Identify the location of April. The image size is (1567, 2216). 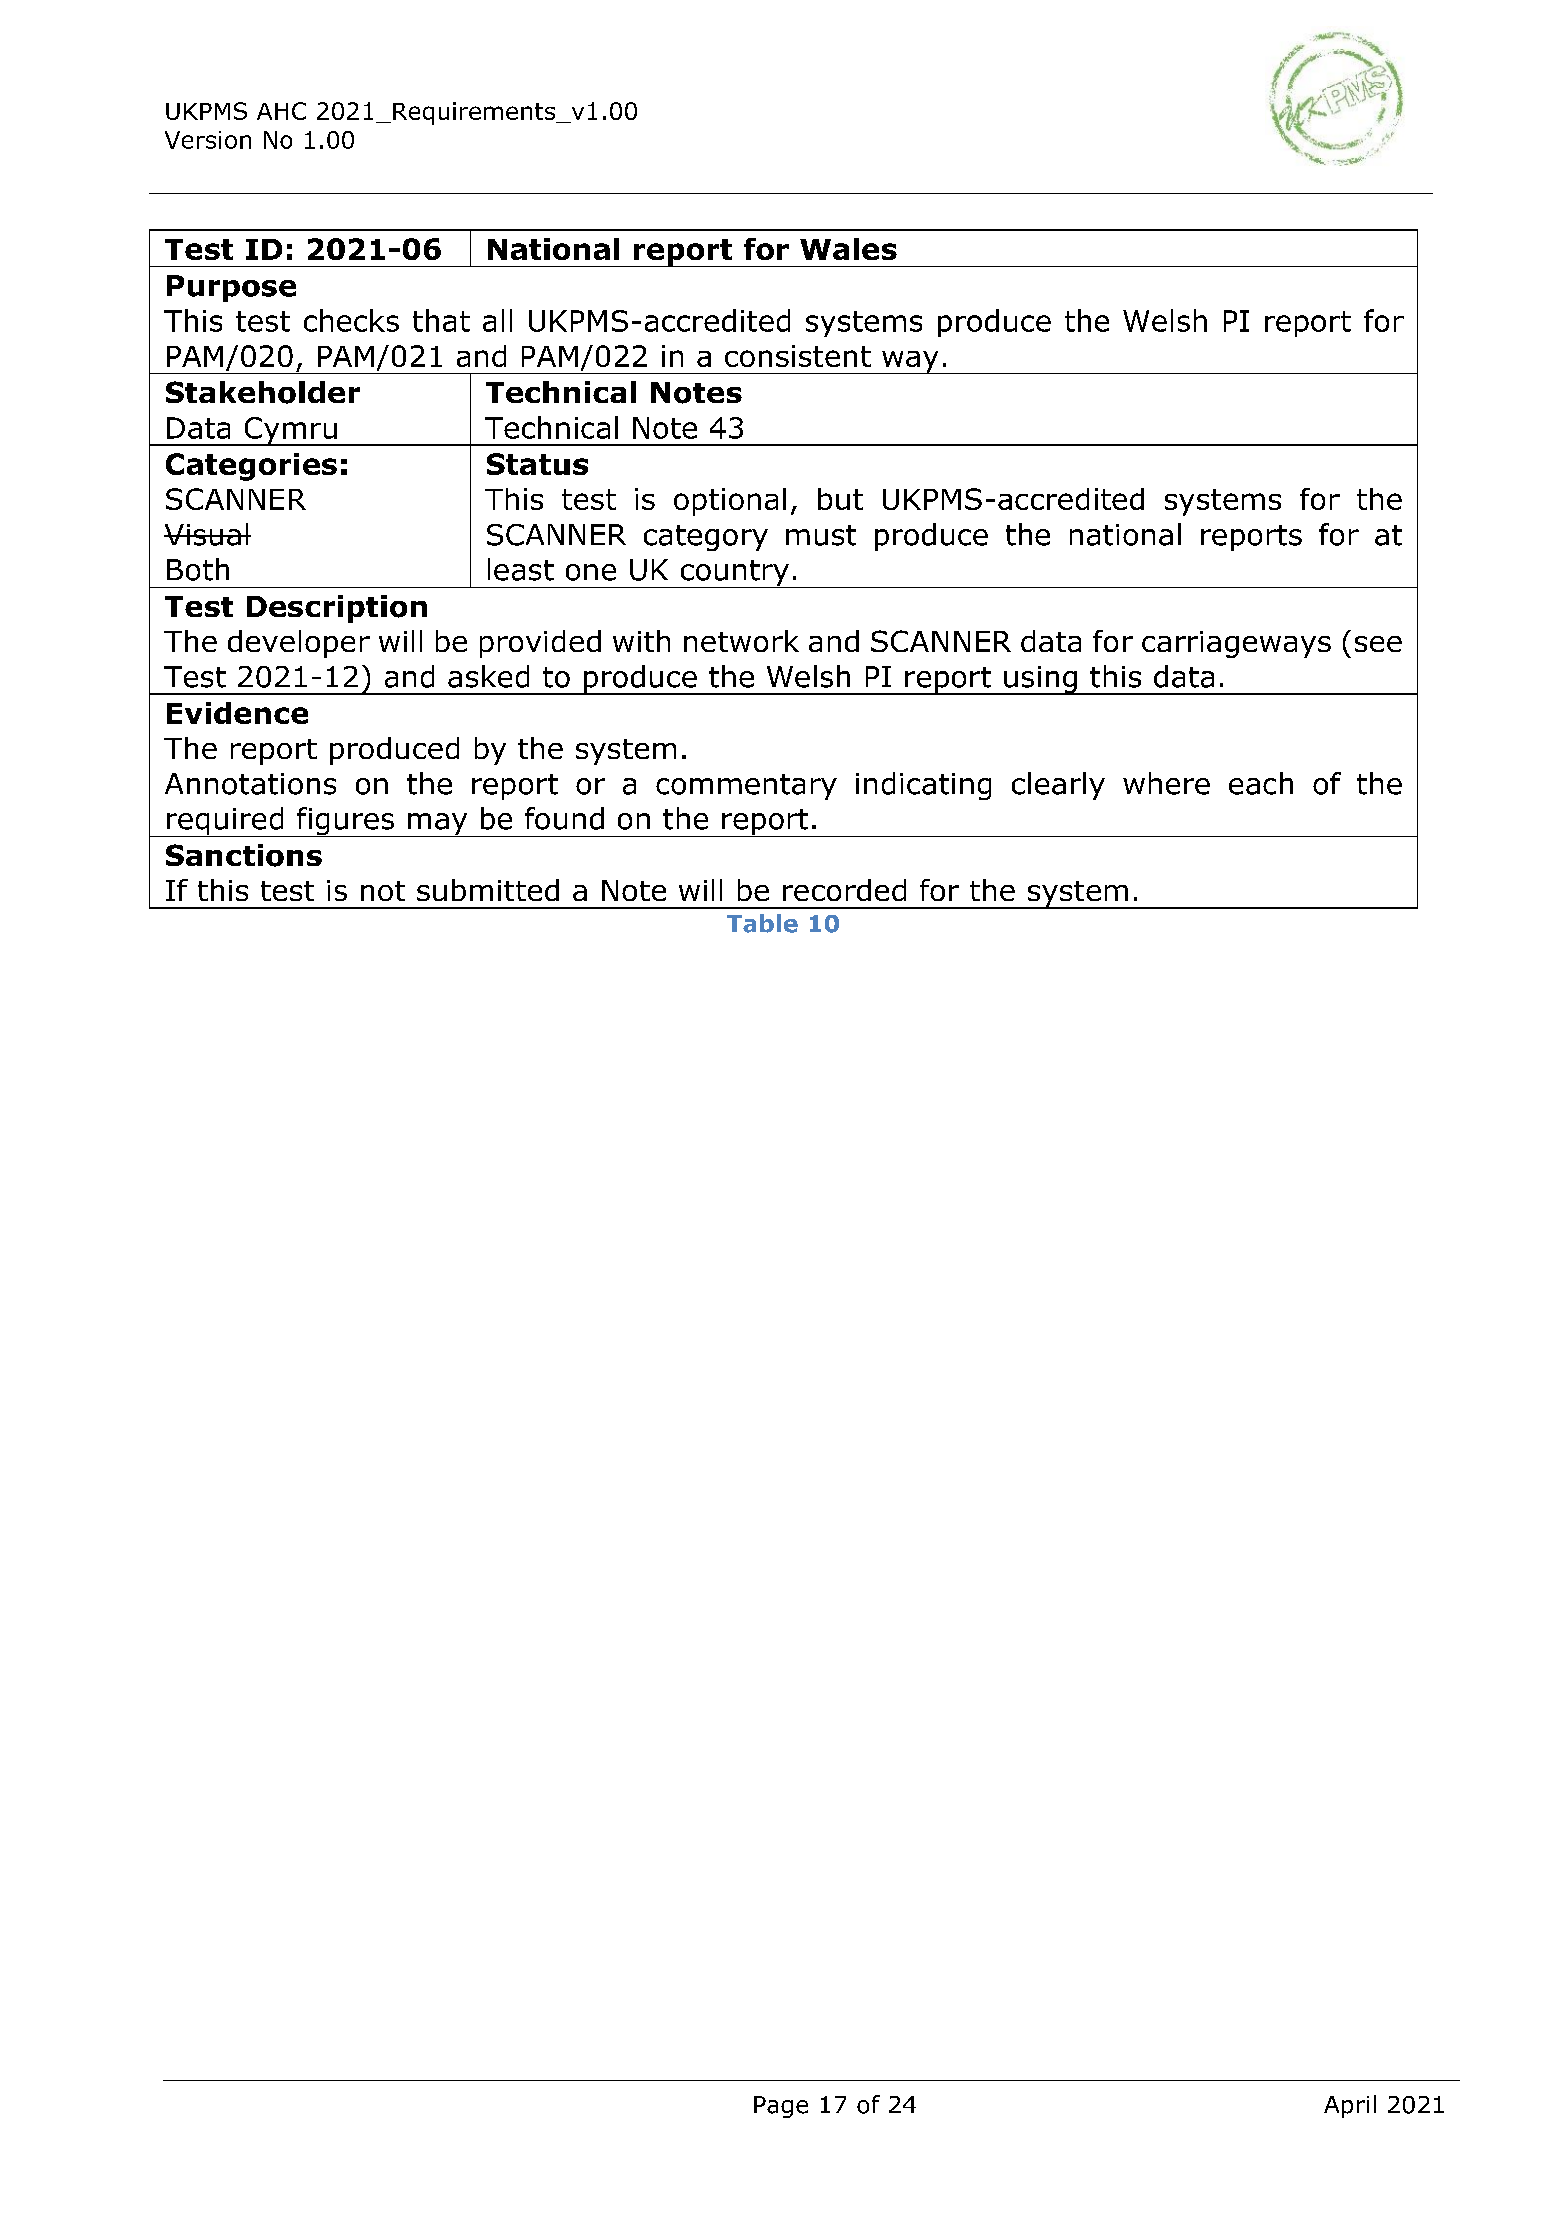
(1350, 2106).
